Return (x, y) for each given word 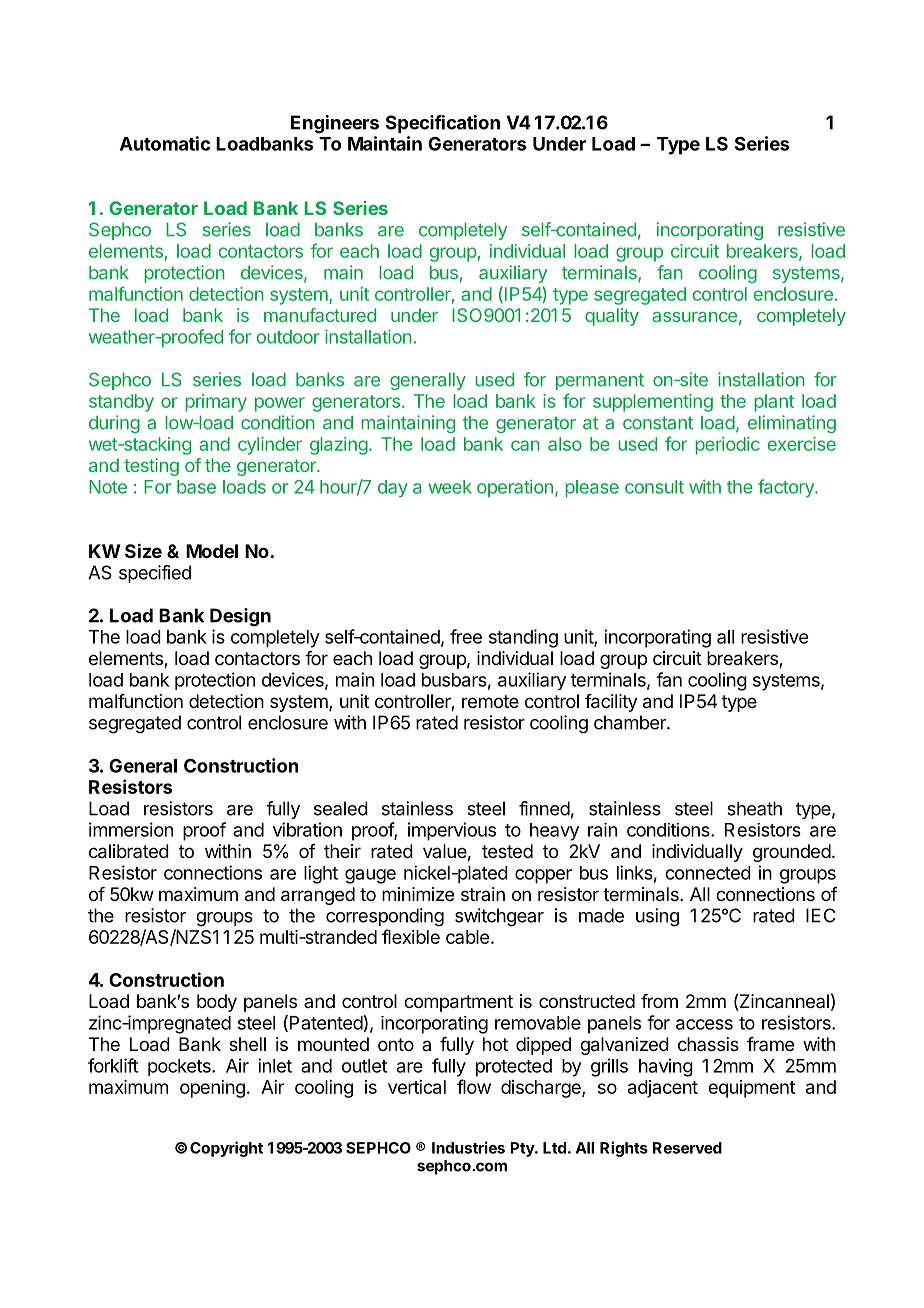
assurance (694, 317)
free (466, 636)
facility (611, 703)
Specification (443, 124)
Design (240, 617)
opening (212, 1089)
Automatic (165, 143)
